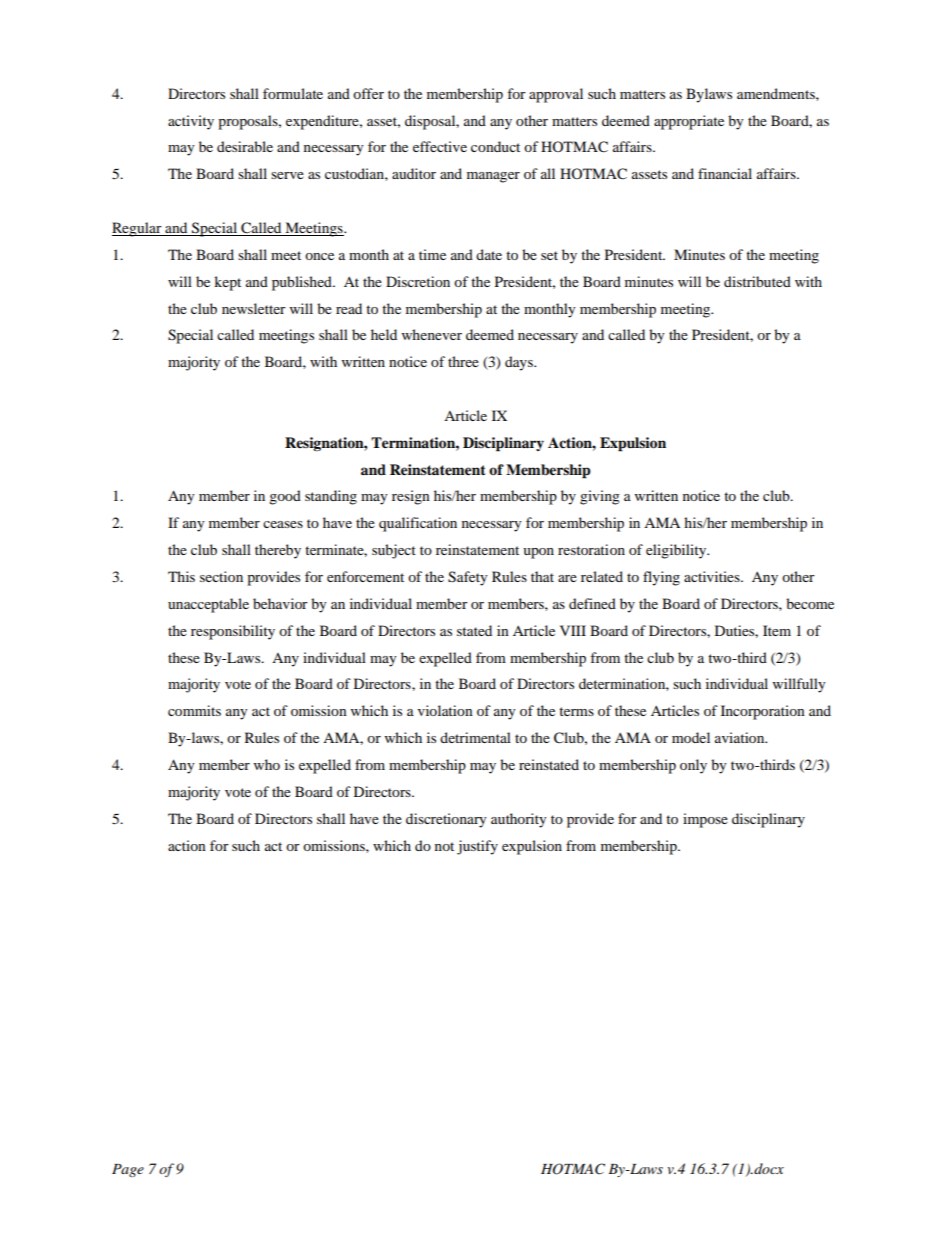  I want to click on Item, so click(777, 630).
